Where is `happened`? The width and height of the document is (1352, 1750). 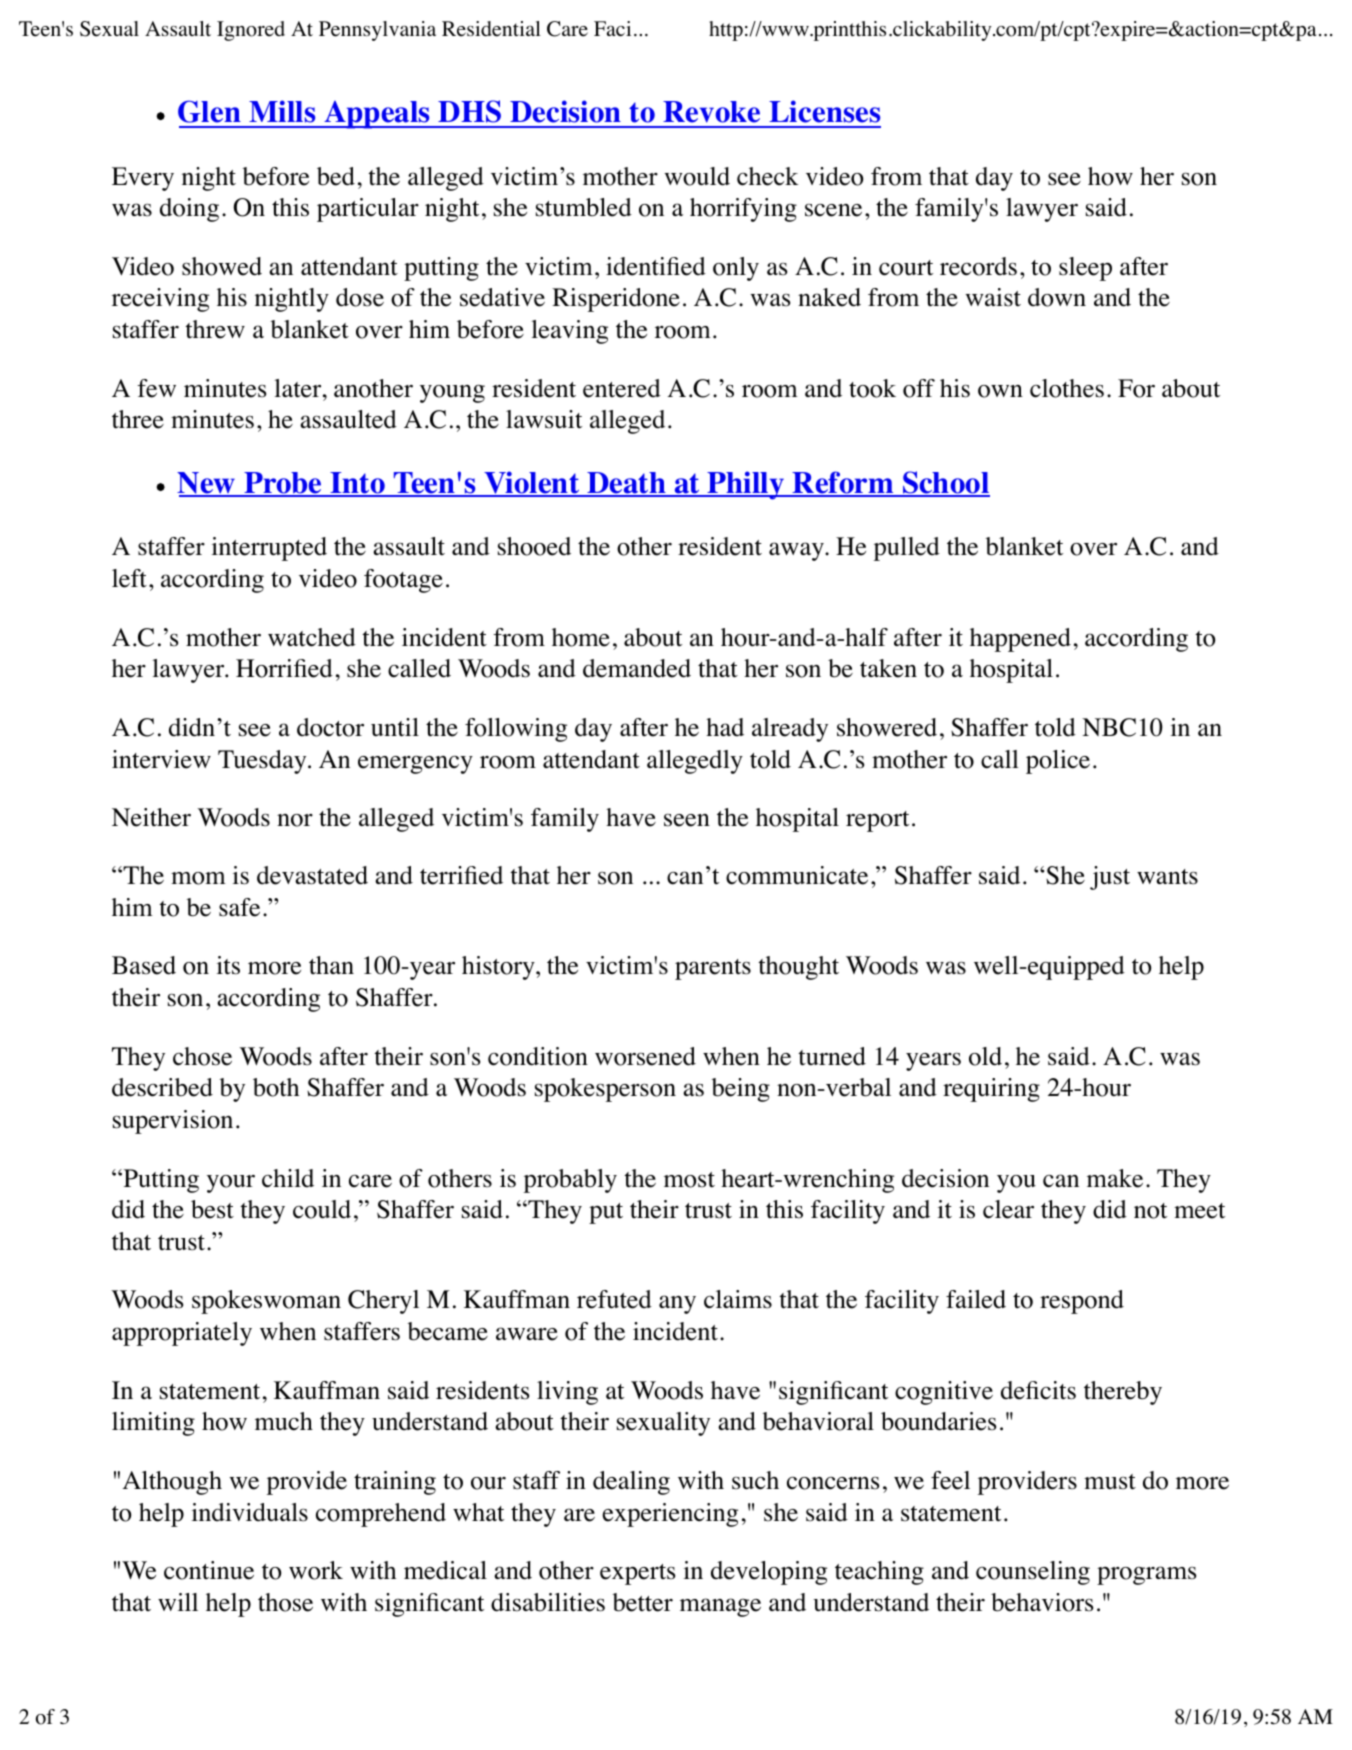 happened is located at coordinates (1020, 640).
